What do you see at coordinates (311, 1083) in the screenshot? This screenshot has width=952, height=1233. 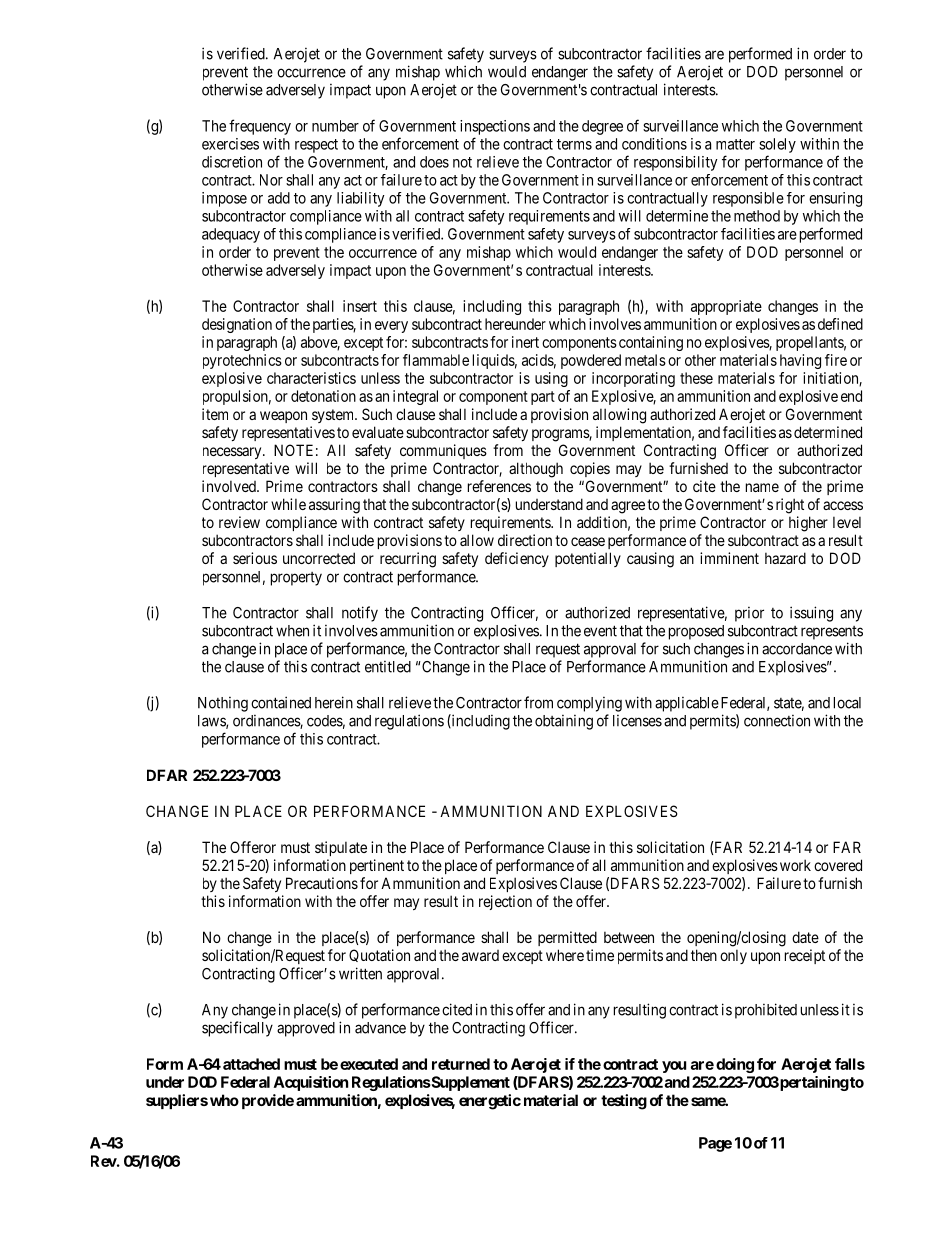 I see `Acquisition` at bounding box center [311, 1083].
